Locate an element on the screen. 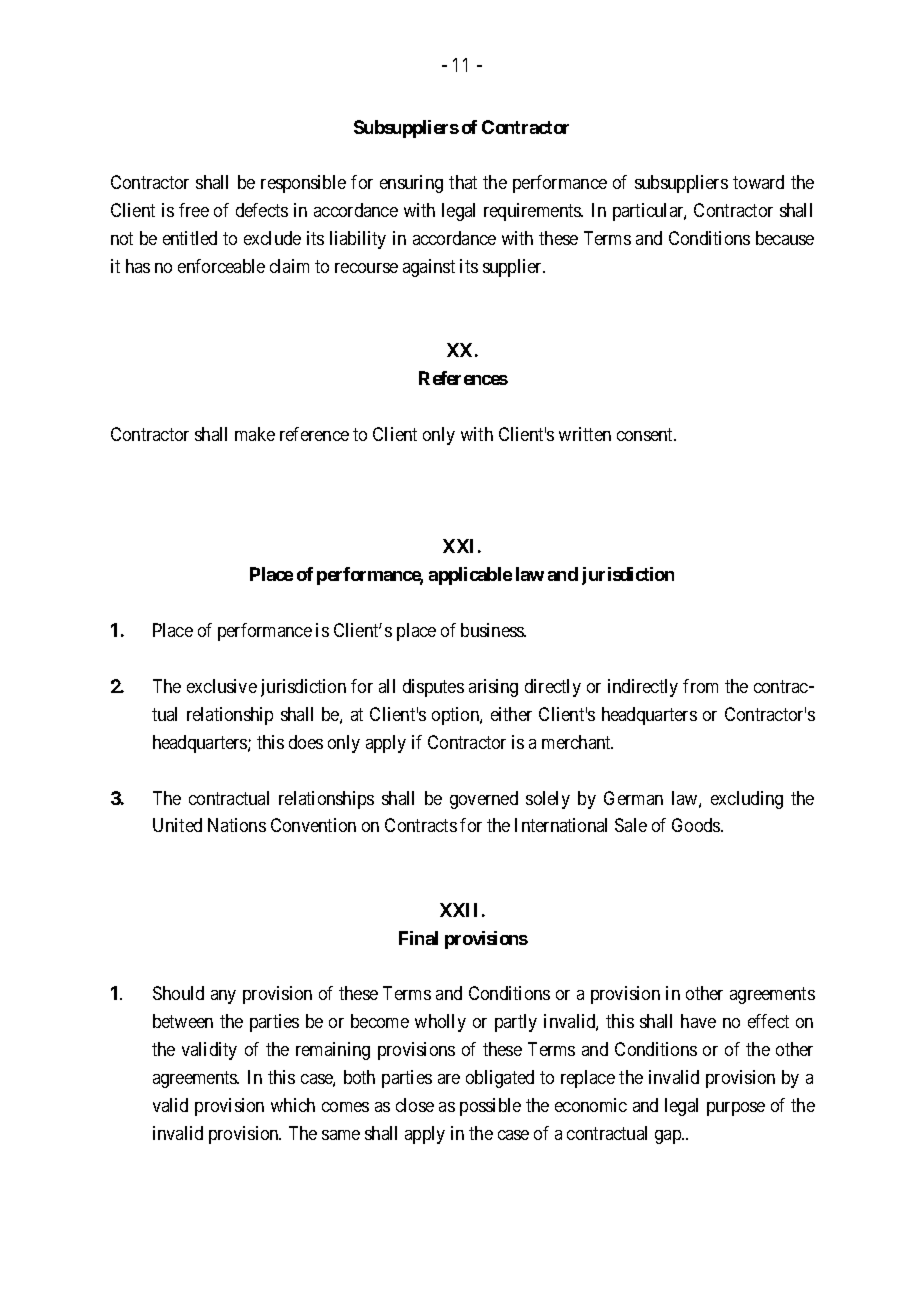  exclusive is located at coordinates (222, 686).
